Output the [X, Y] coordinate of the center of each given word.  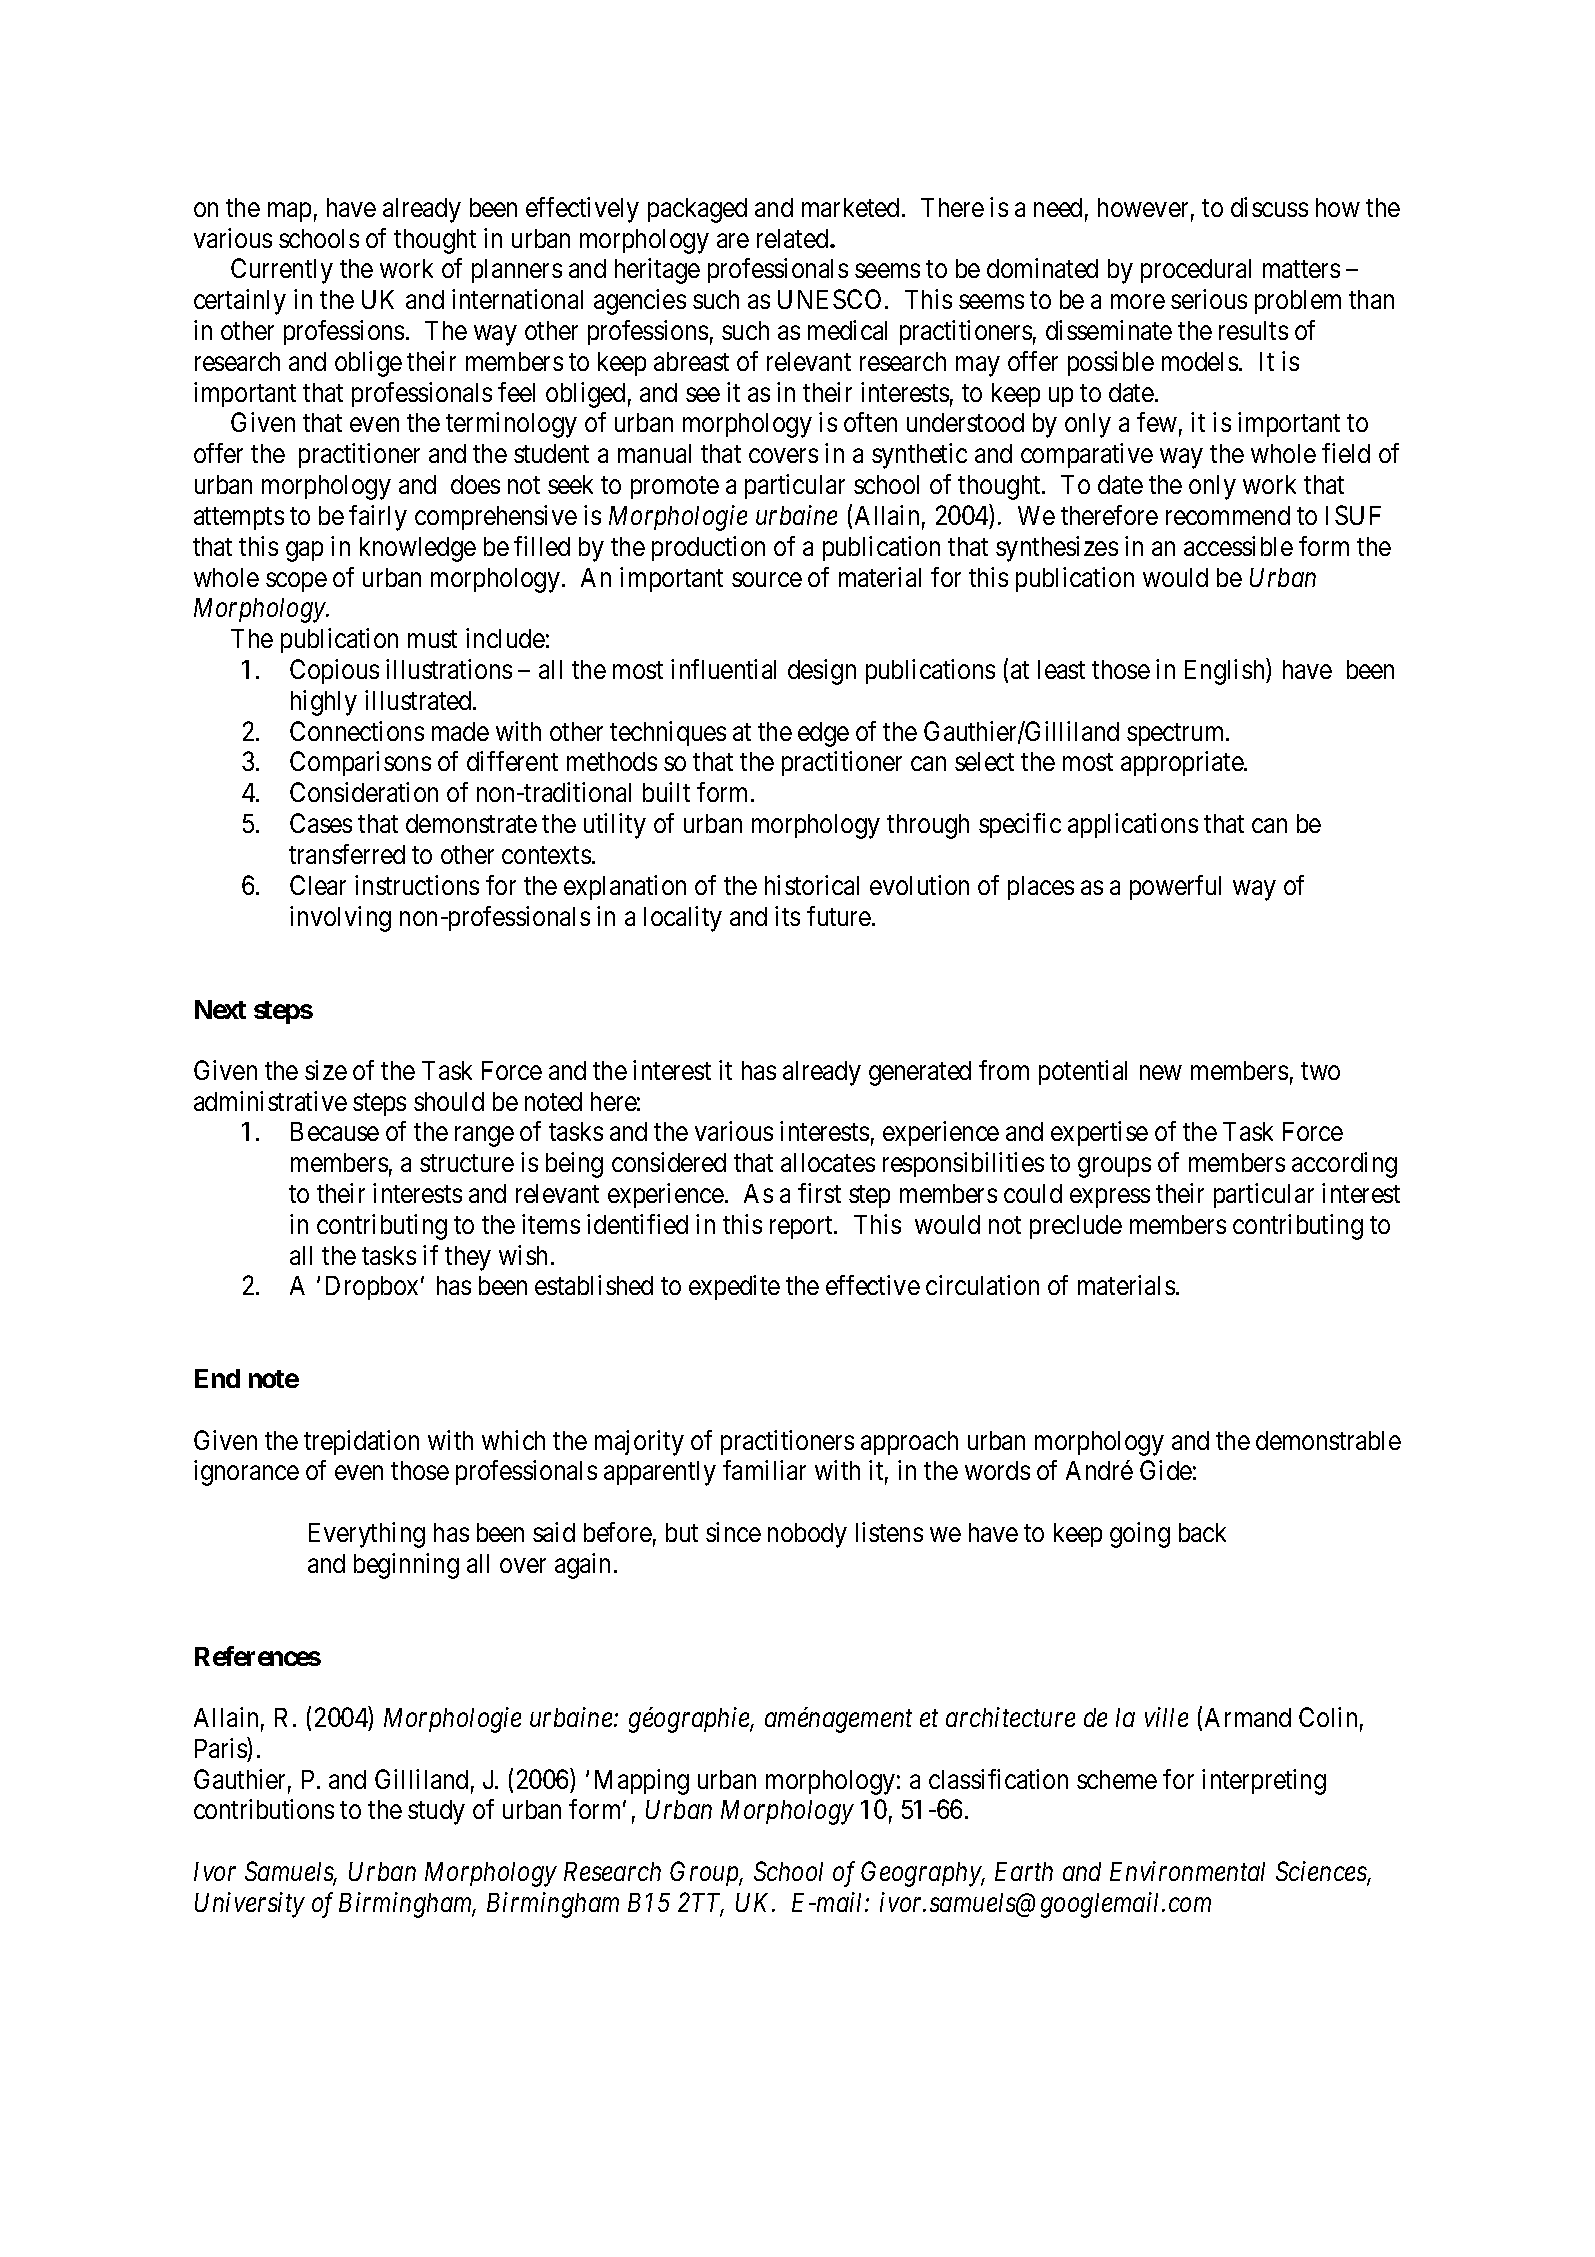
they [468, 1258]
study [436, 1812]
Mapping [642, 1782]
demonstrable [1328, 1440]
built [666, 792]
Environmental [1187, 1871]
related [794, 238]
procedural [1196, 271]
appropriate [1183, 763]
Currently [282, 271]
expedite [734, 1287]
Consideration [364, 792]
